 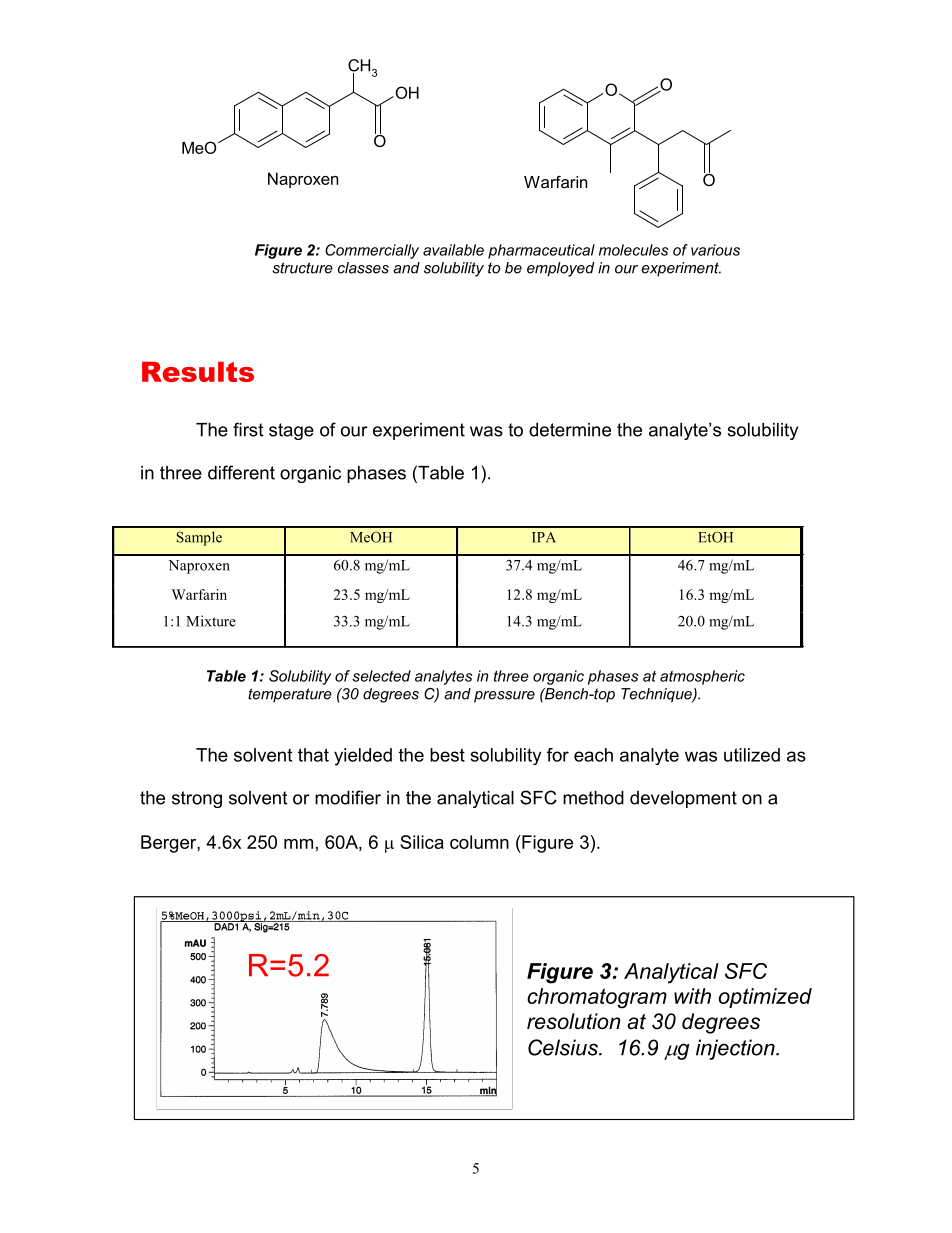 What do you see at coordinates (715, 250) in the screenshot?
I see `various` at bounding box center [715, 250].
